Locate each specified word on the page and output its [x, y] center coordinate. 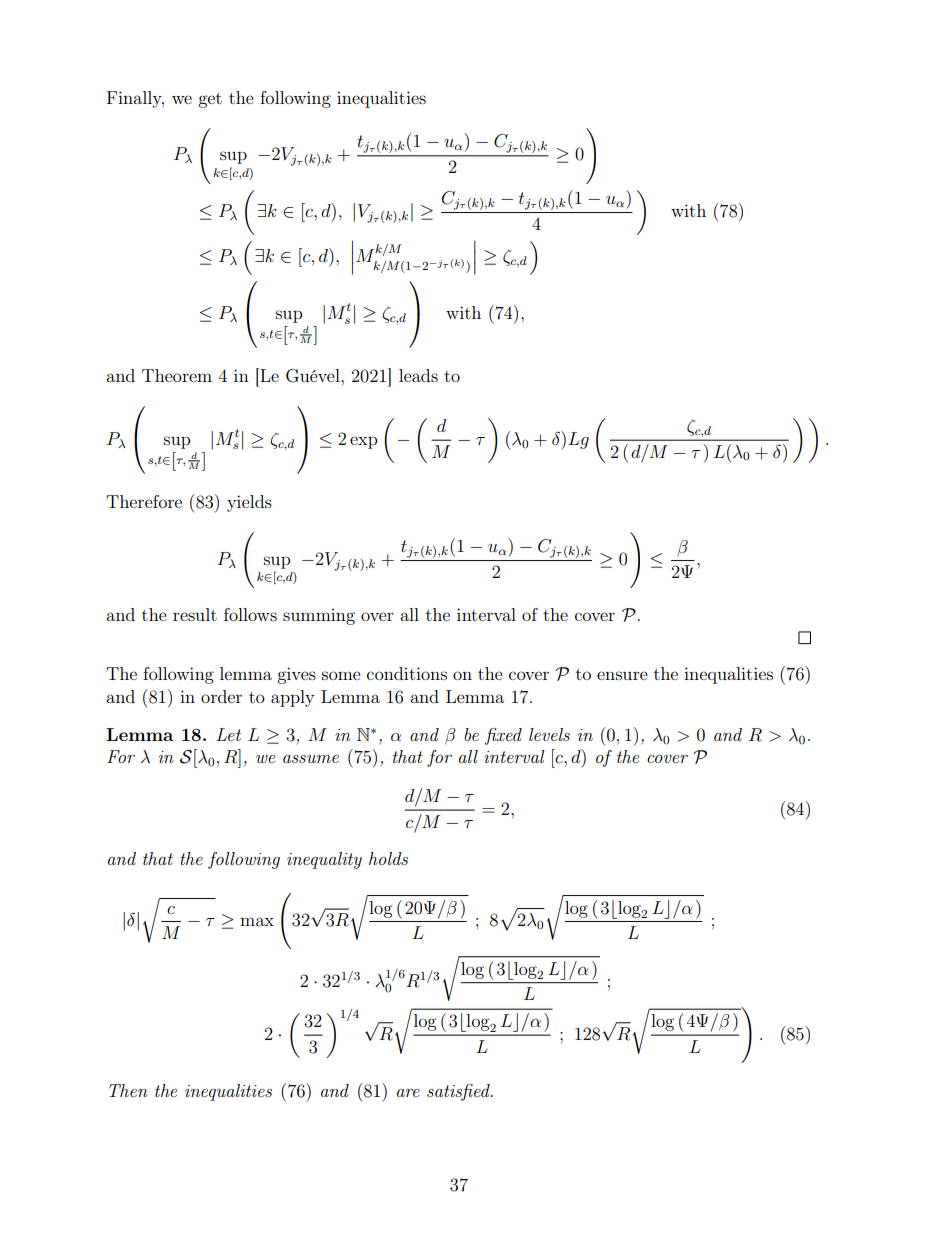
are [408, 1093]
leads [418, 375]
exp [363, 442]
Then [128, 1090]
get [210, 100]
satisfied [459, 1092]
